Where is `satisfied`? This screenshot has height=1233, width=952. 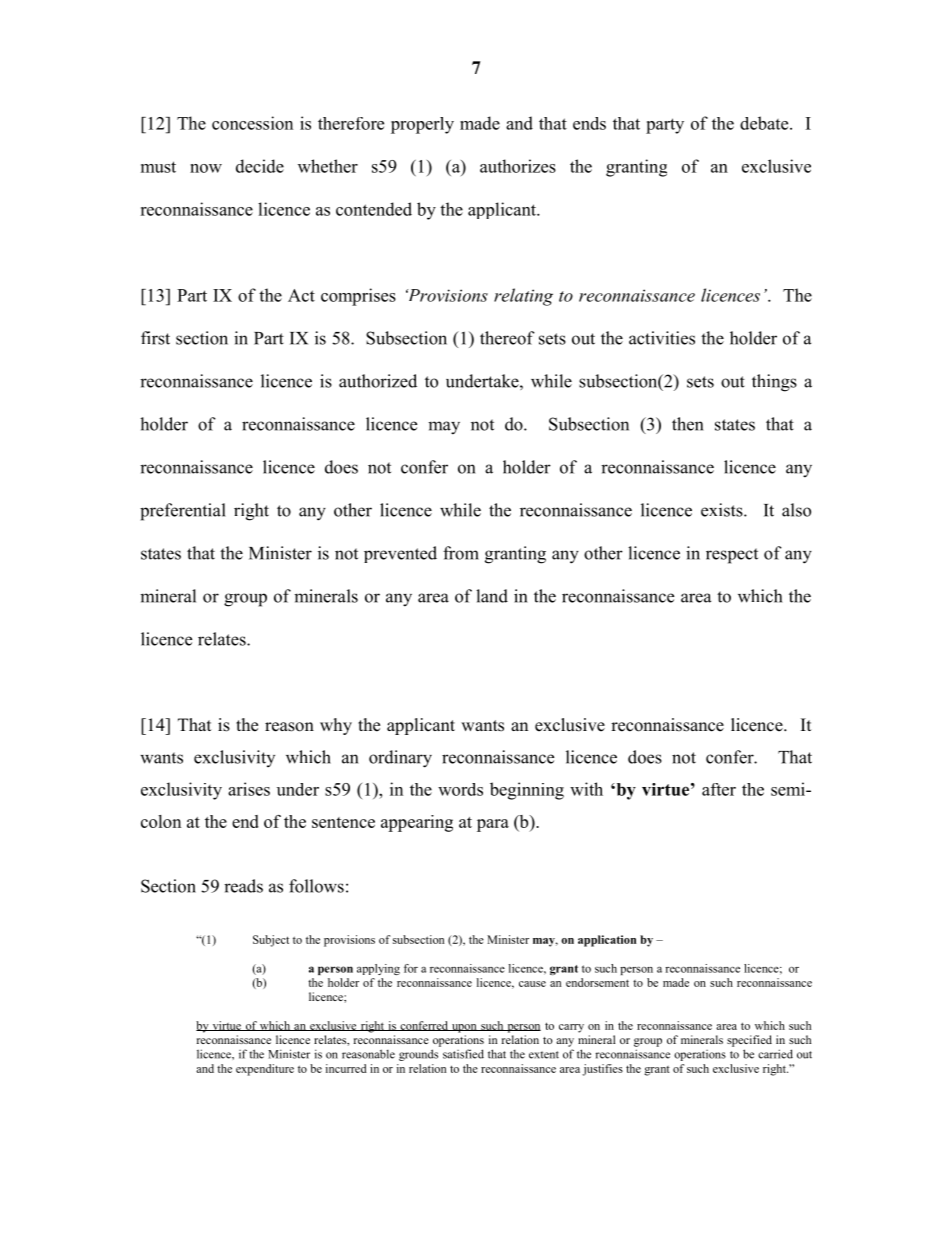
satisfied is located at coordinates (463, 1054).
